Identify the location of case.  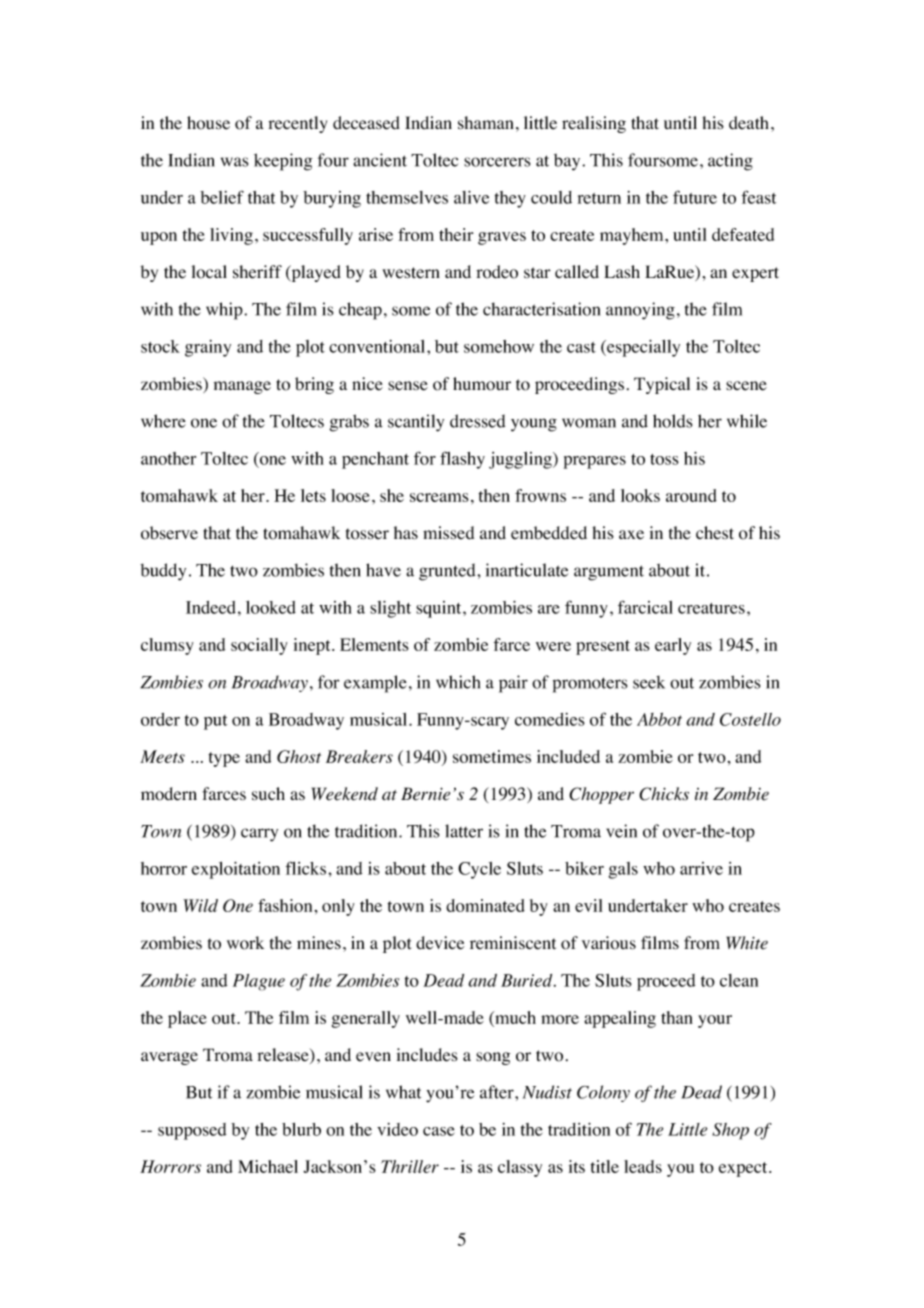
(438, 1131).
